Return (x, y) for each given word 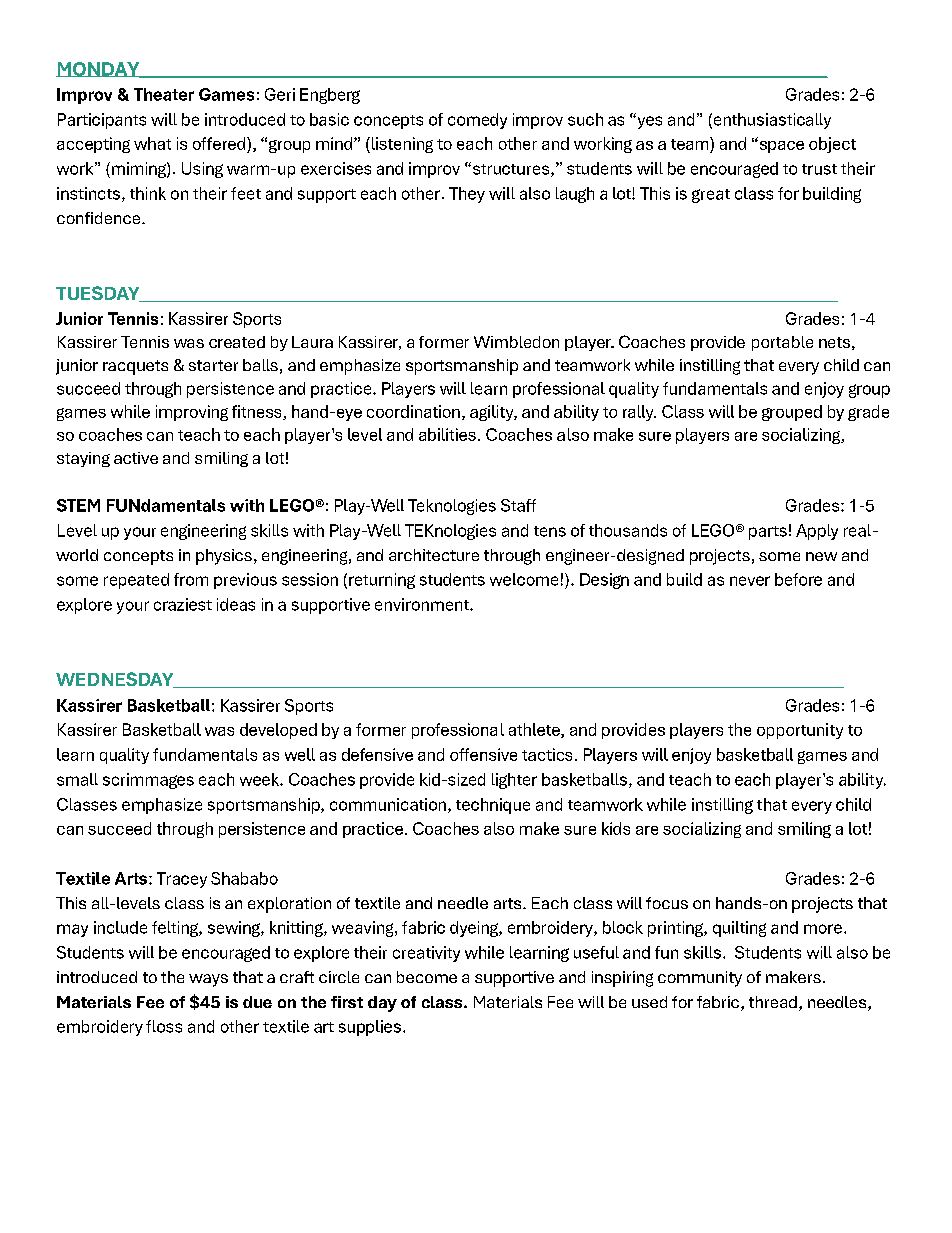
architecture (434, 555)
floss (164, 1026)
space (780, 146)
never (750, 581)
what (152, 143)
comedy (477, 121)
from (191, 579)
